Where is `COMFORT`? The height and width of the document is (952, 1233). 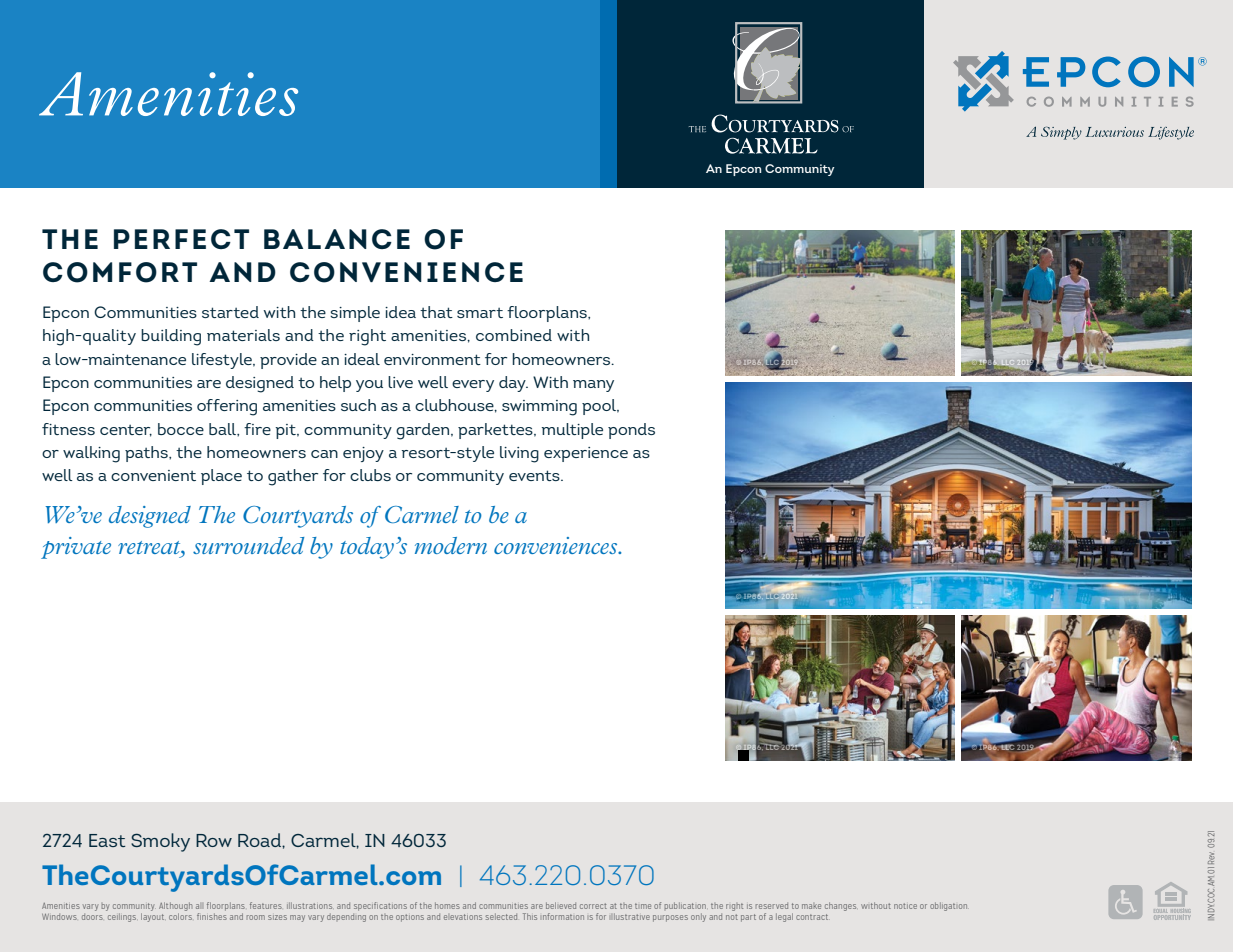 COMFORT is located at coordinates (120, 272).
